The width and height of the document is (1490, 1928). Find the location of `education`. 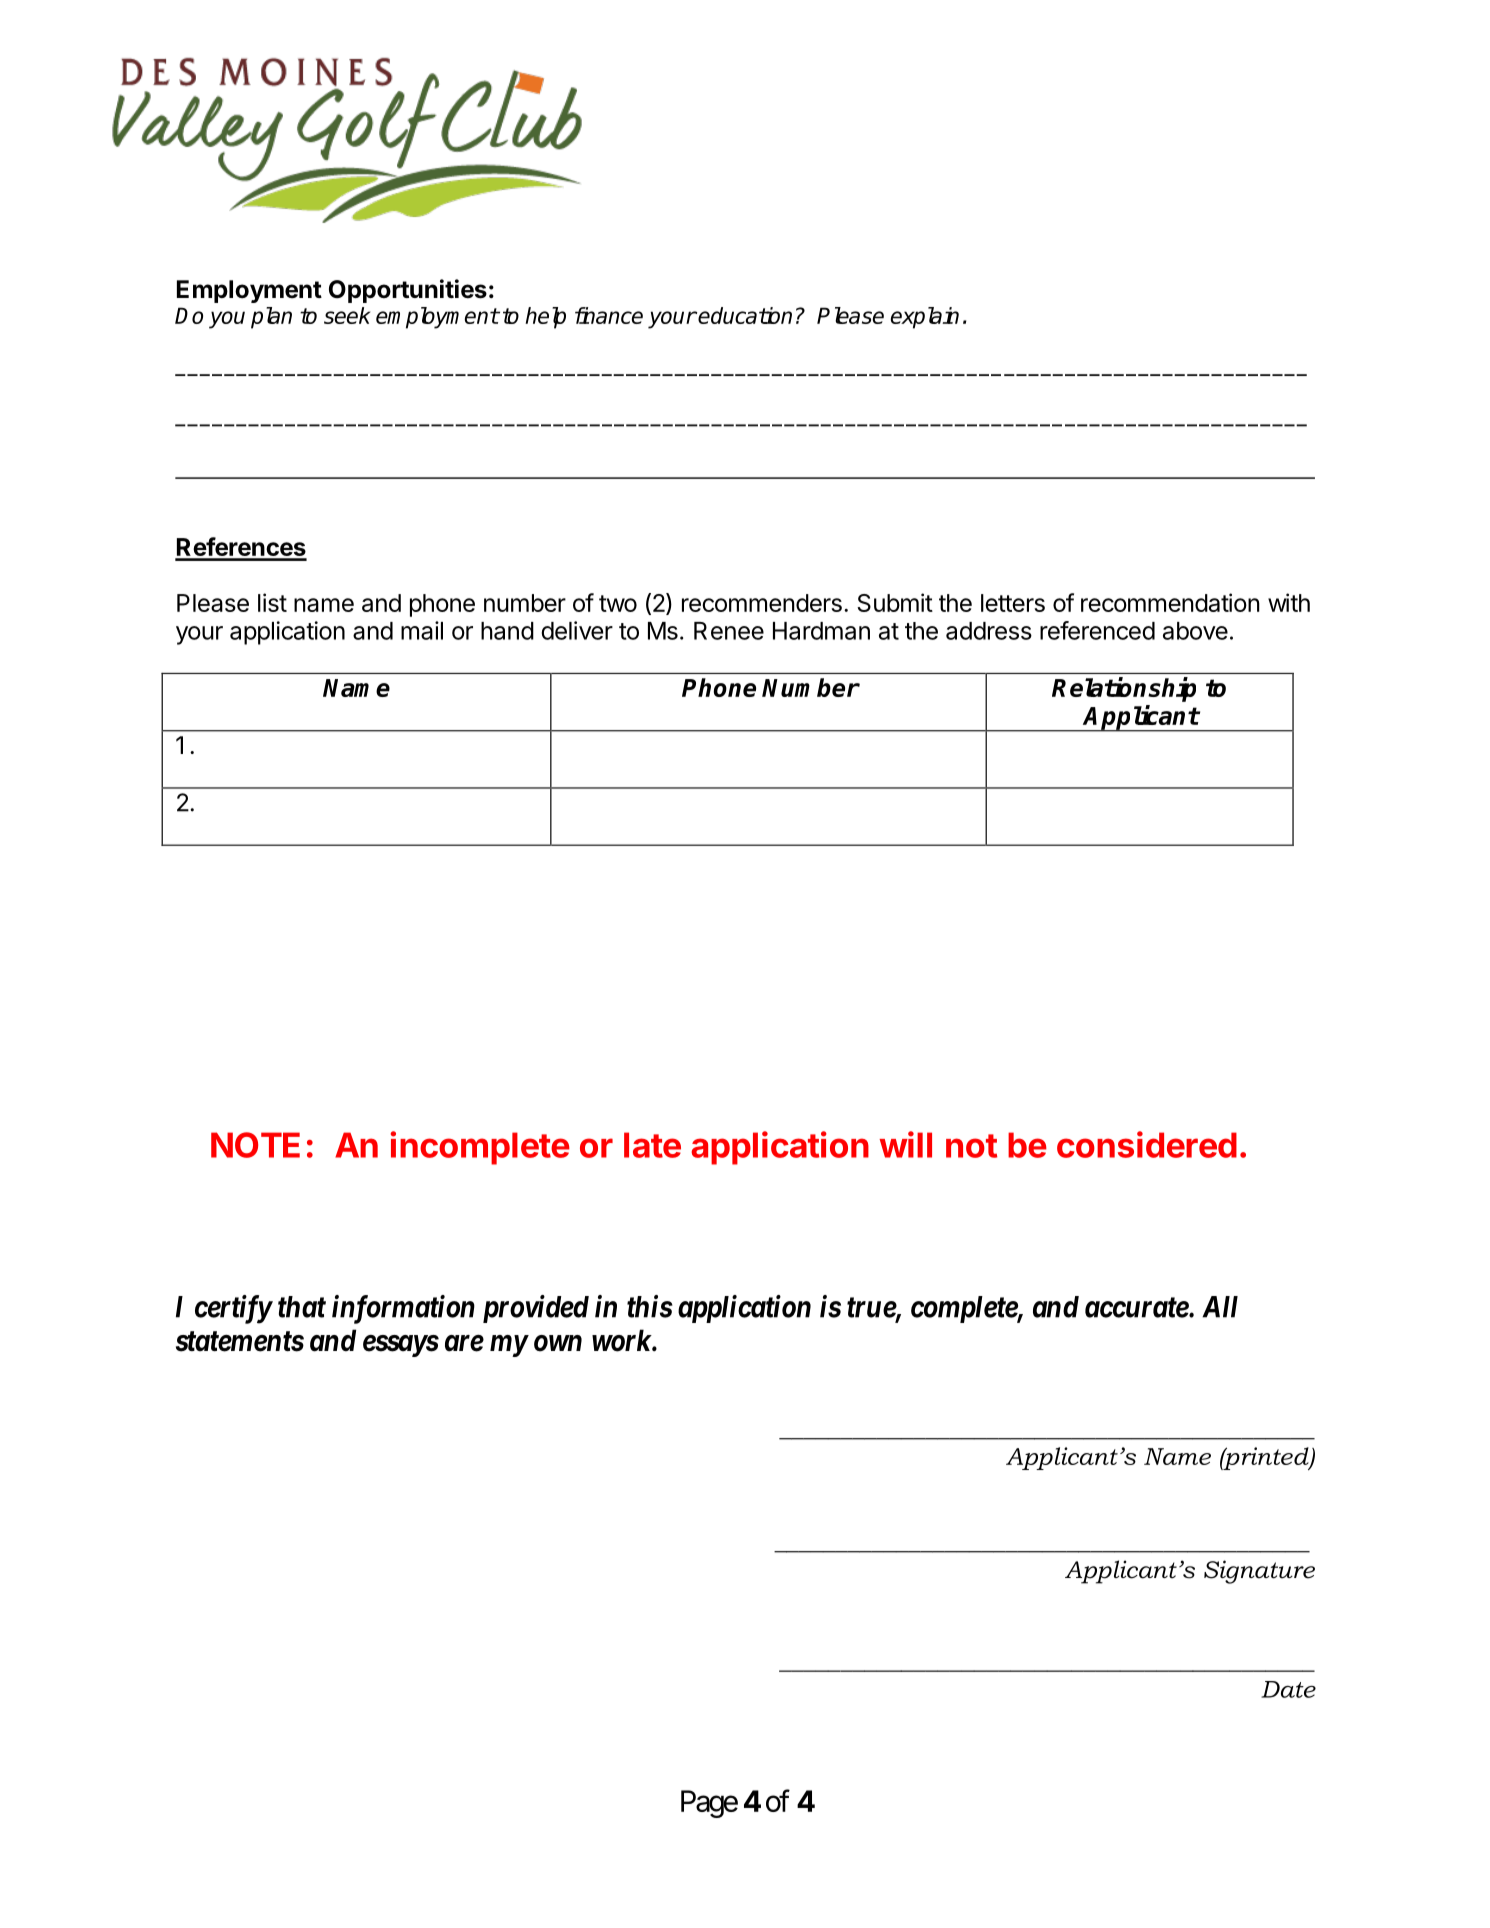

education is located at coordinates (745, 315).
